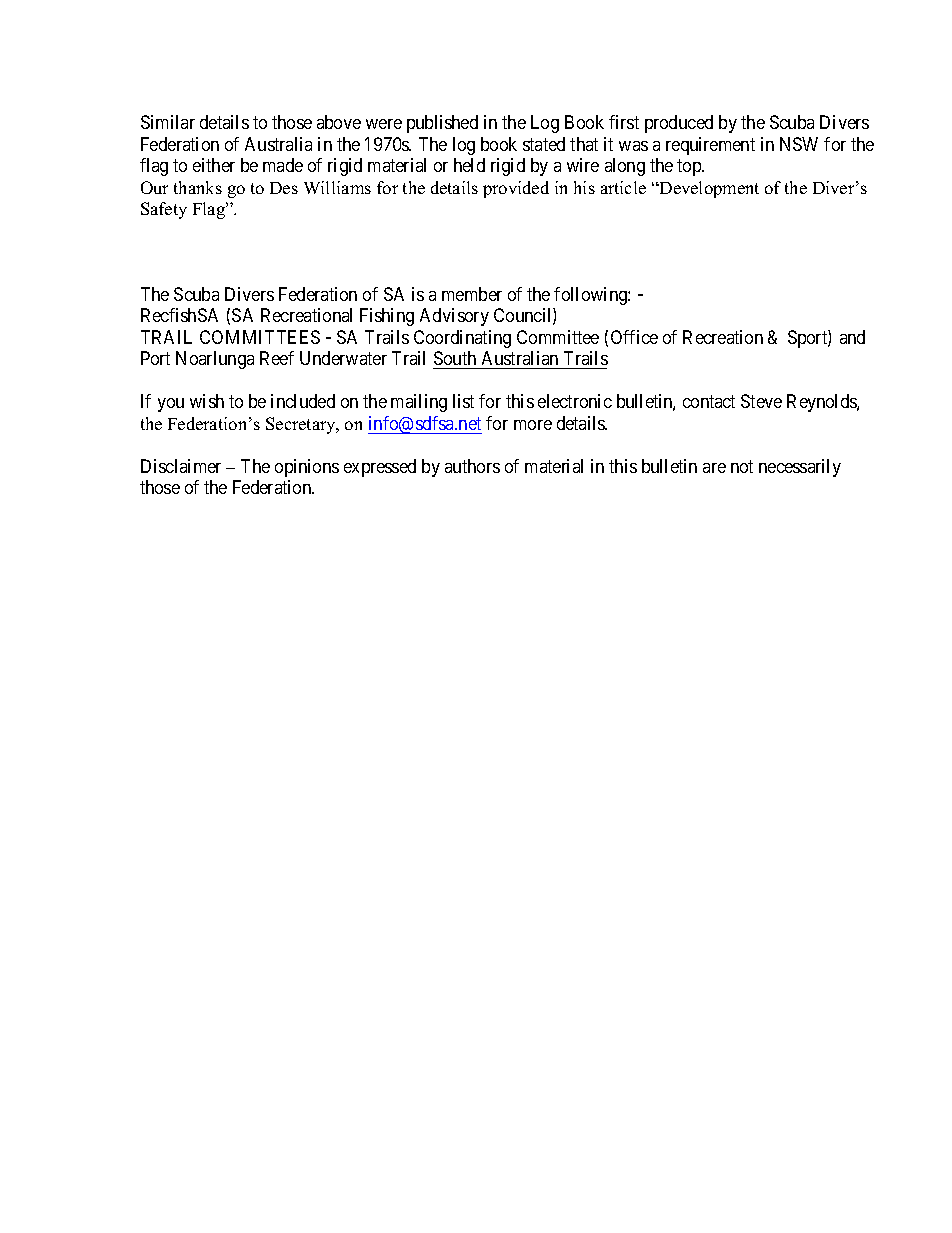  What do you see at coordinates (799, 144) in the image?
I see `NSW` at bounding box center [799, 144].
